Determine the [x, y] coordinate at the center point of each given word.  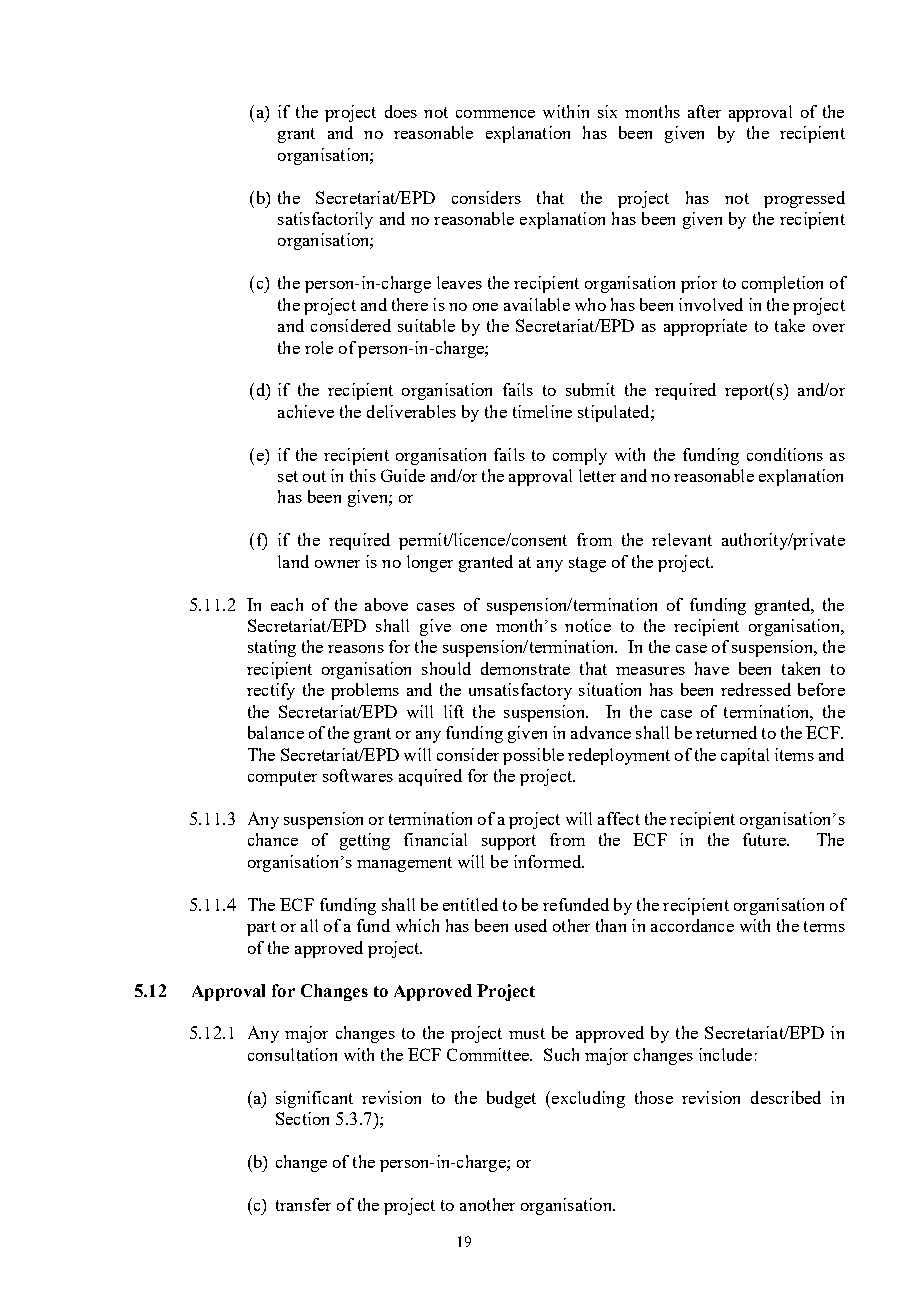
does [401, 111]
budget [511, 1099]
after [704, 111]
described [786, 1097]
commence [495, 114]
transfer [303, 1204]
